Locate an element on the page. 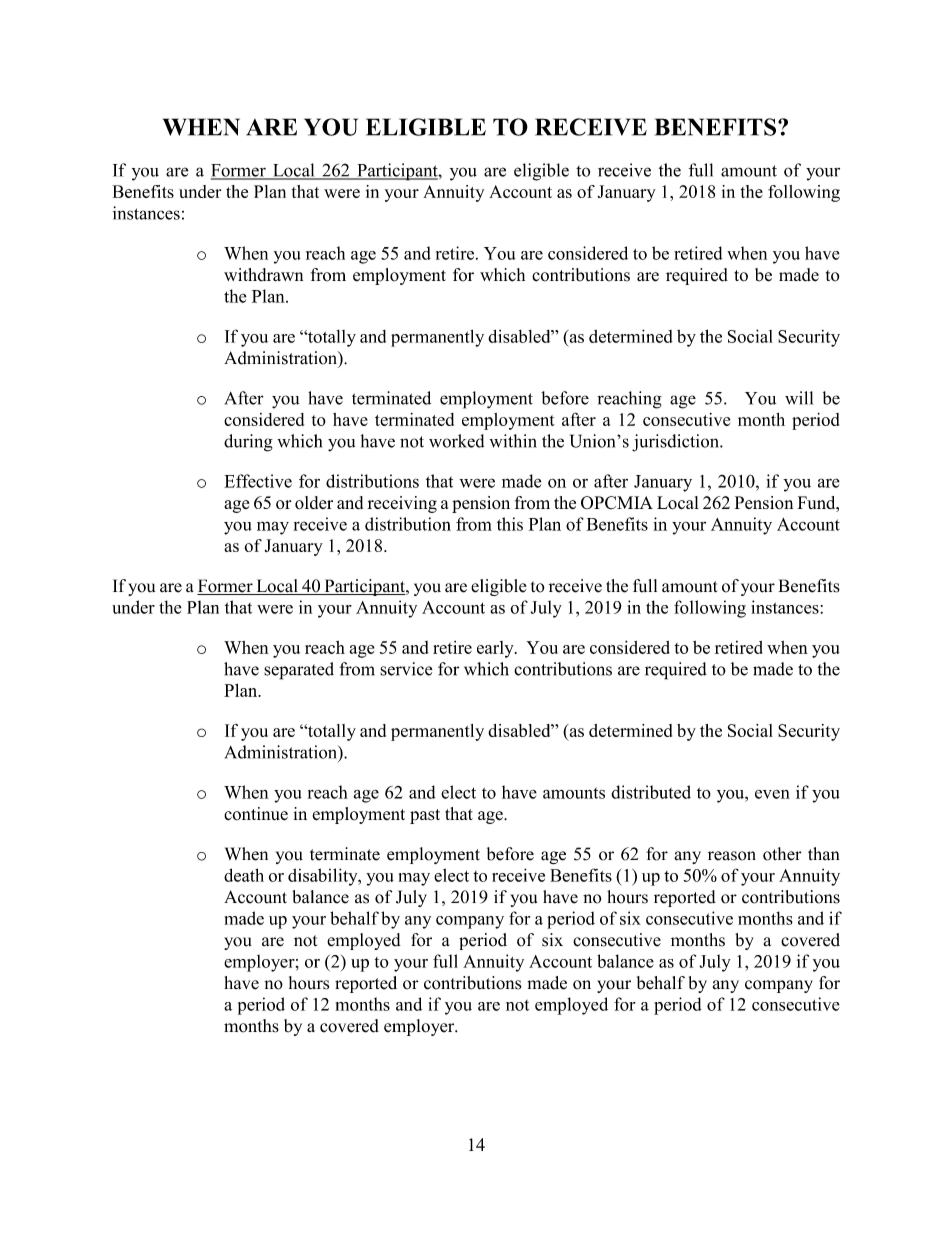  death is located at coordinates (244, 875).
